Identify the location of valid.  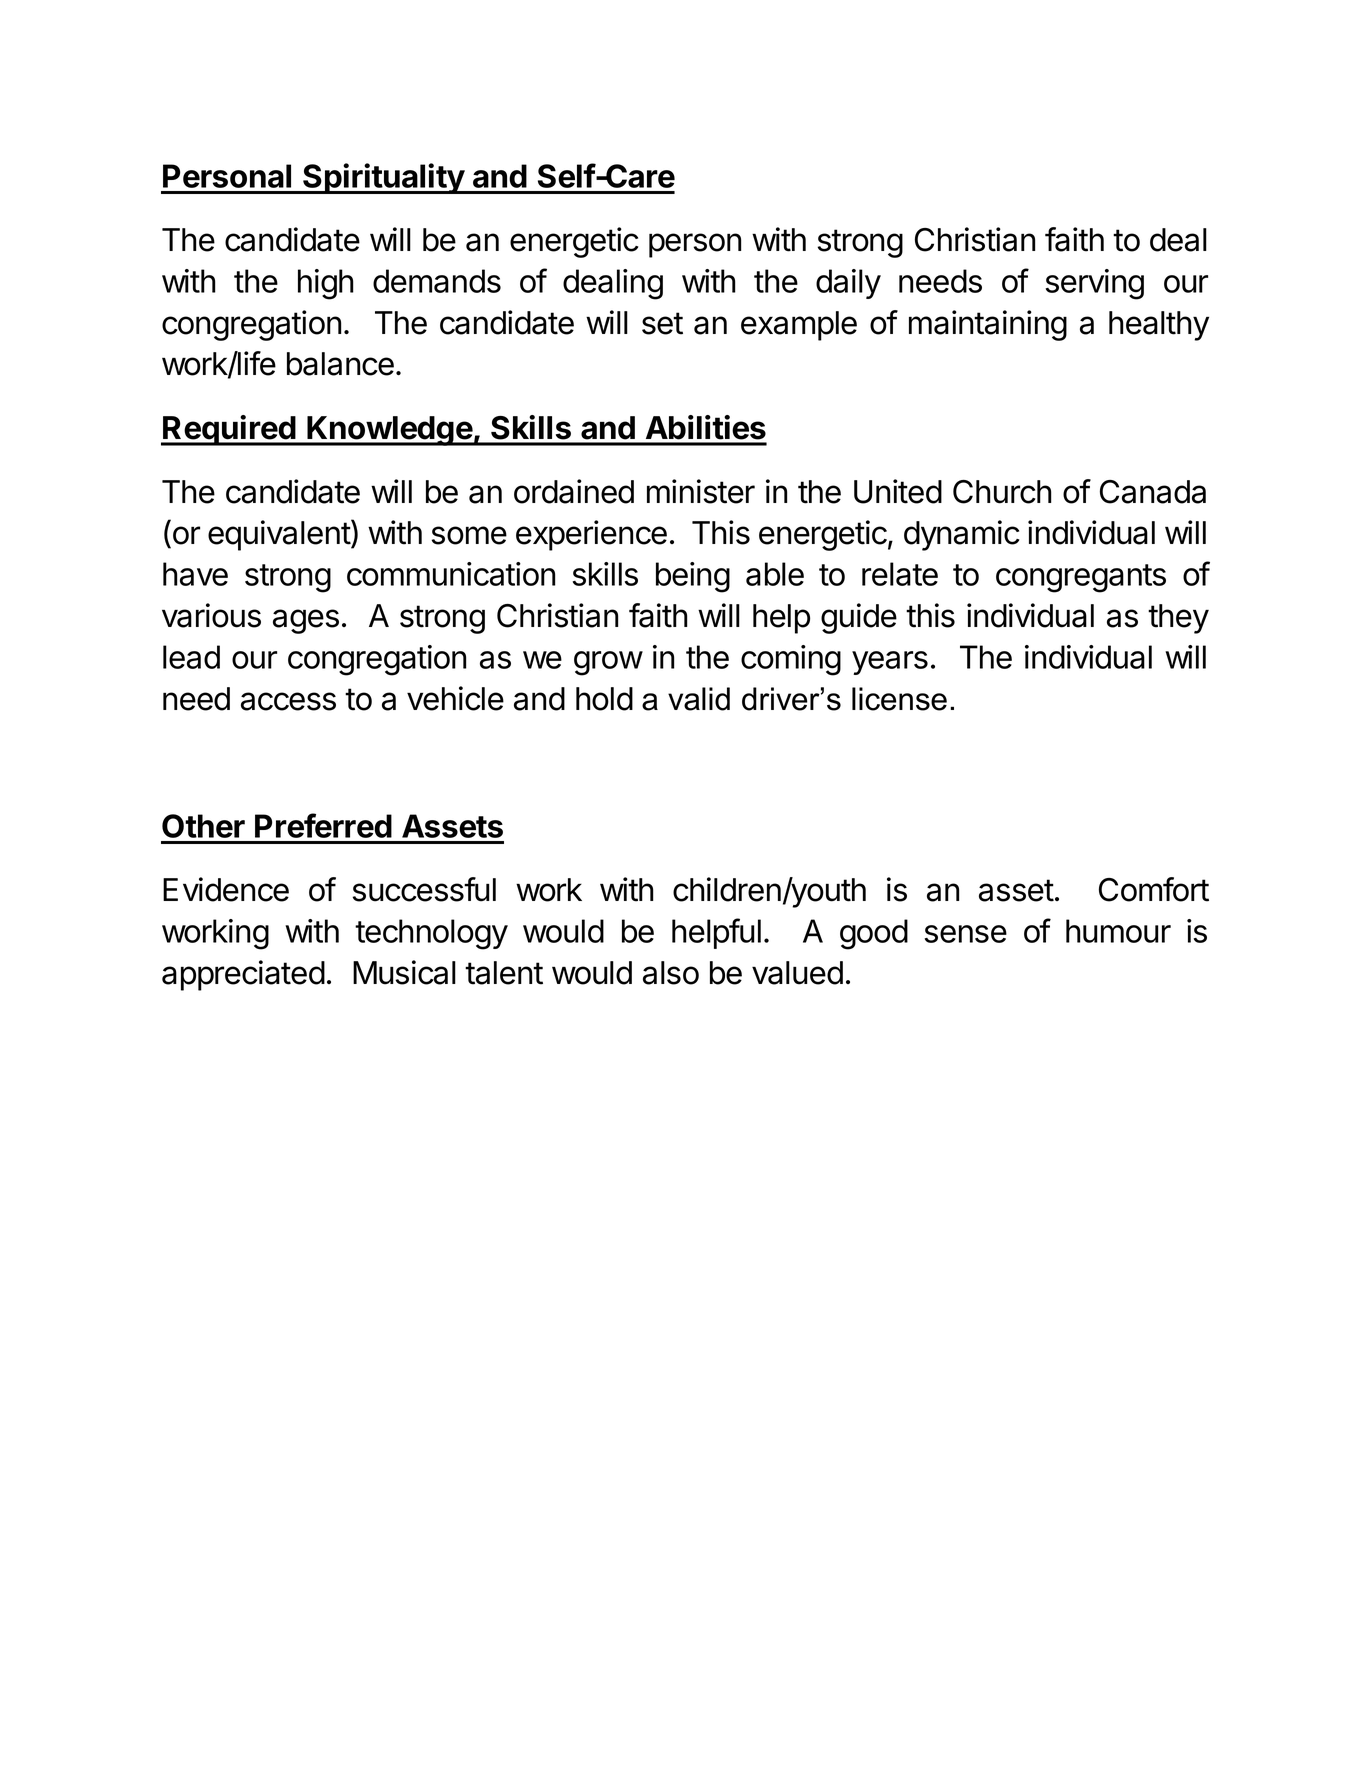
(699, 699).
